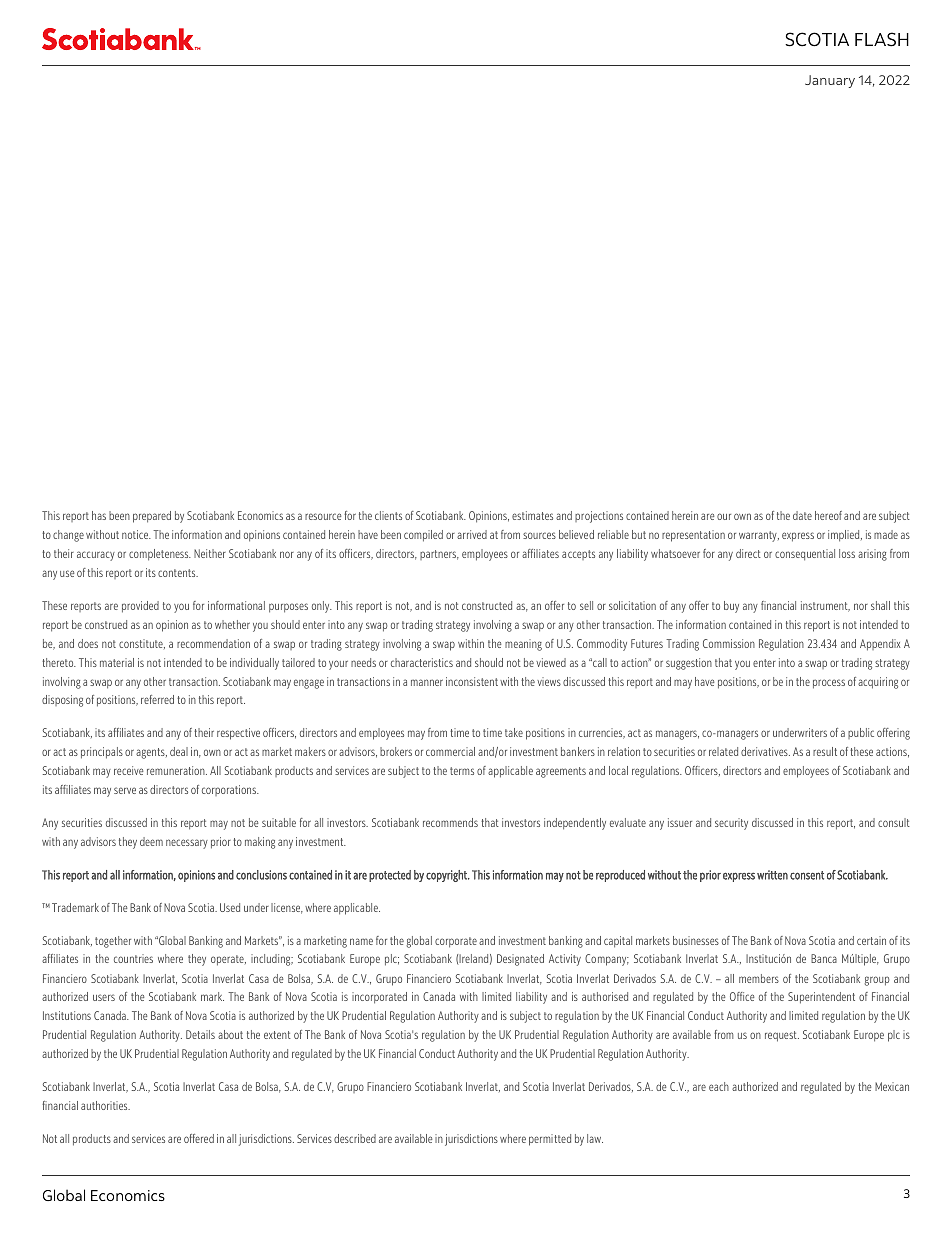  I want to click on authorities, so click(105, 1105).
